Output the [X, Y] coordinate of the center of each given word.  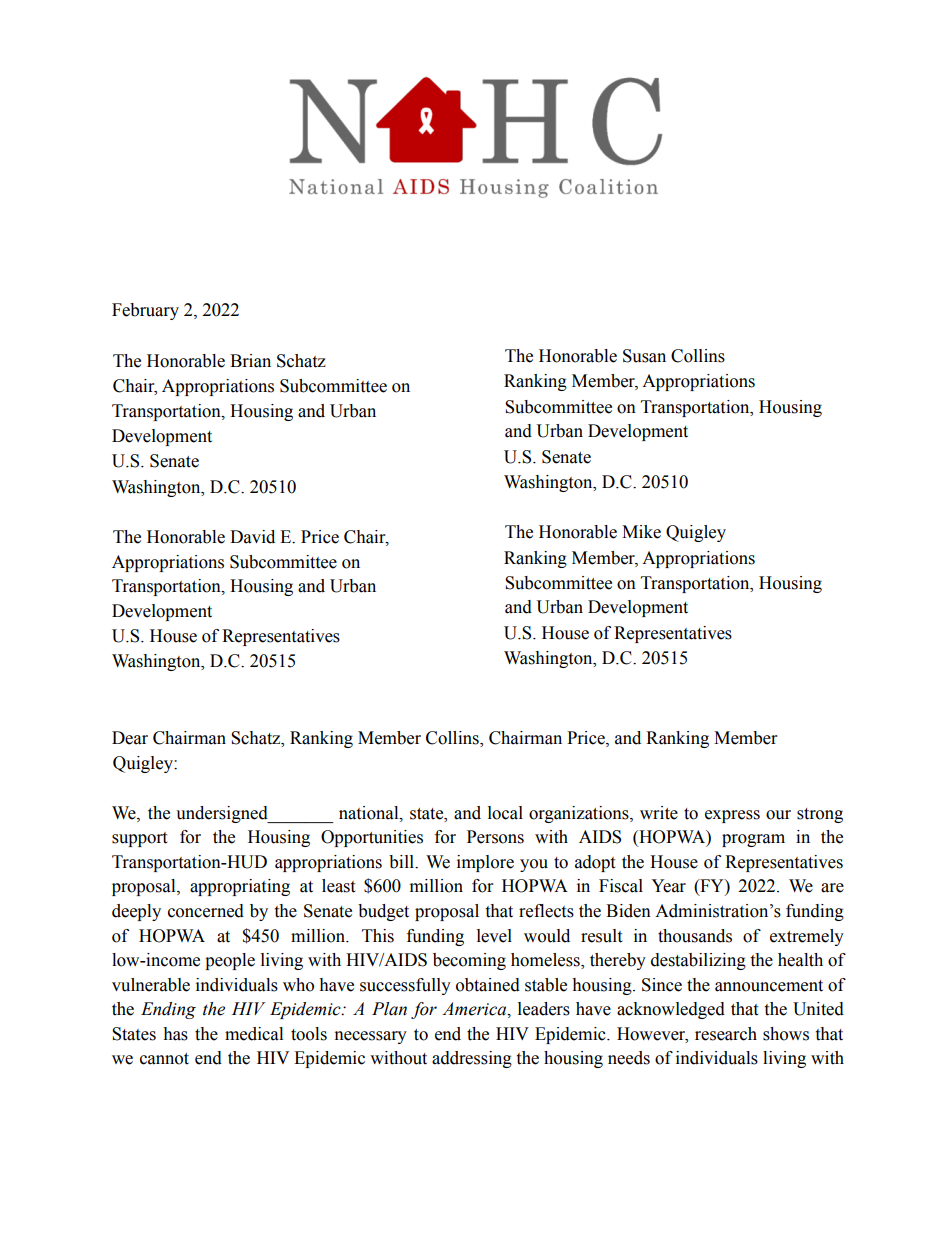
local [505, 813]
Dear [130, 738]
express [732, 816]
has [175, 1034]
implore [485, 863]
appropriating [240, 887]
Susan [644, 356]
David [252, 537]
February [145, 311]
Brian [250, 361]
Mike [641, 532]
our [778, 815]
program [753, 840]
